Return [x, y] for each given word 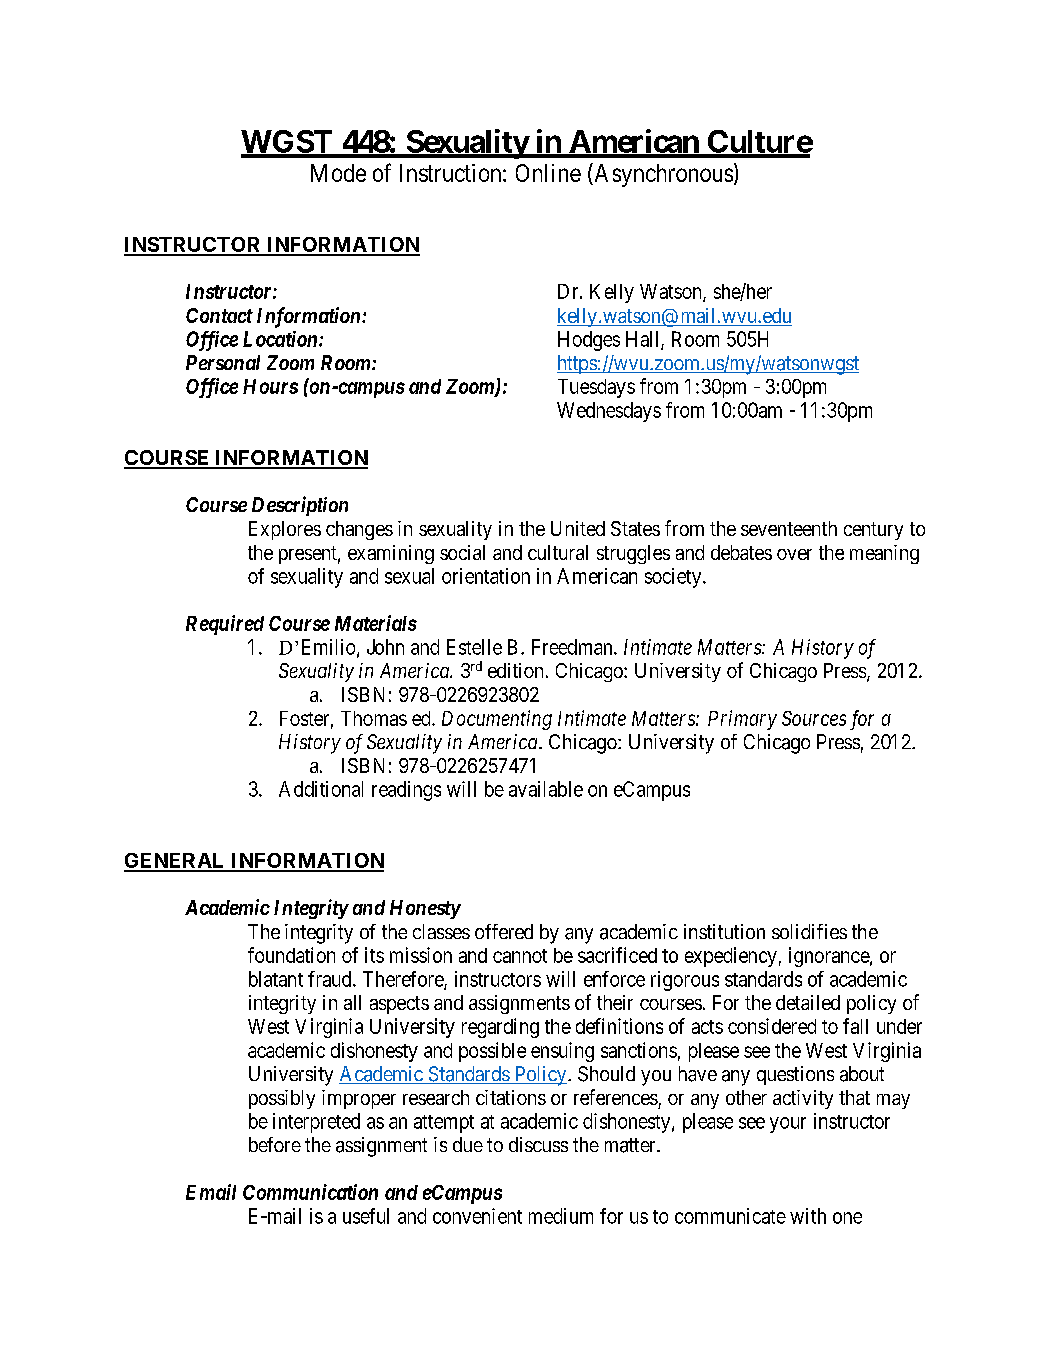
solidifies [809, 931]
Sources [814, 718]
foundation [291, 955]
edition [515, 670]
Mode [338, 173]
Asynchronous [662, 175]
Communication [310, 1192]
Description [300, 506]
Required [225, 625]
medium [561, 1216]
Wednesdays [609, 412]
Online [548, 173]
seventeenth [789, 528]
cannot [520, 956]
